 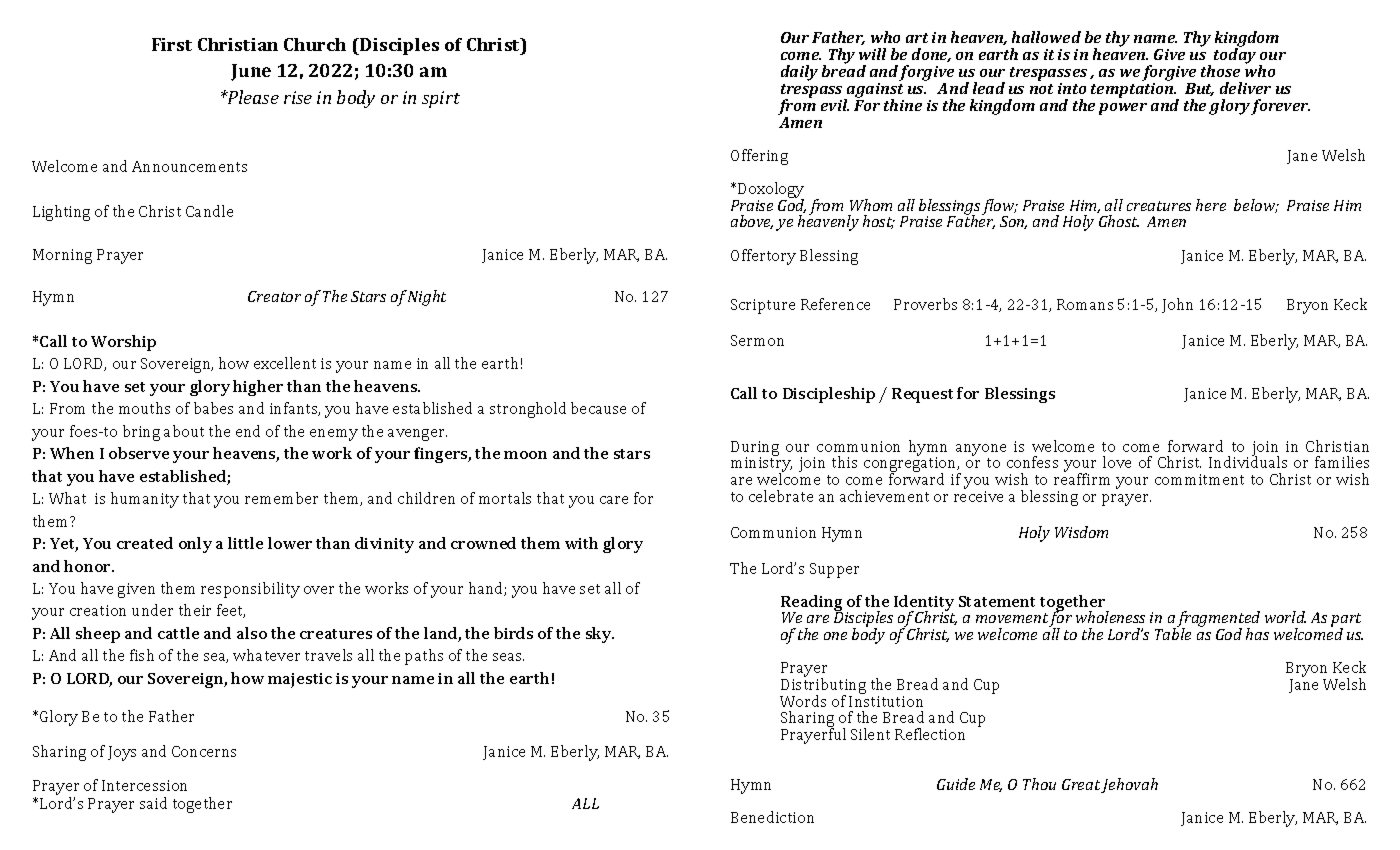 What do you see at coordinates (799, 73) in the image?
I see `daily` at bounding box center [799, 73].
